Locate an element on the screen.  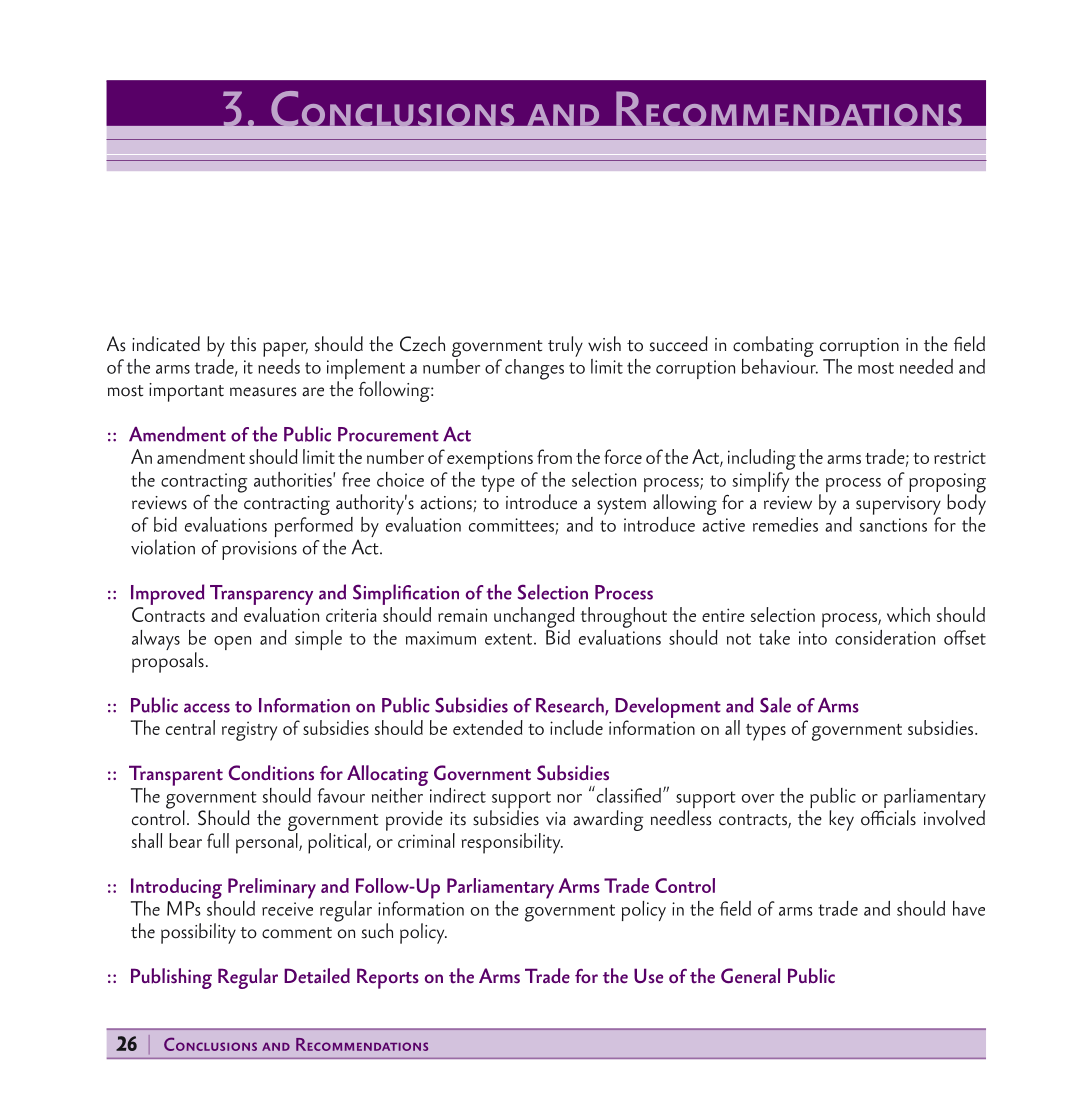
unchanged is located at coordinates (534, 617).
